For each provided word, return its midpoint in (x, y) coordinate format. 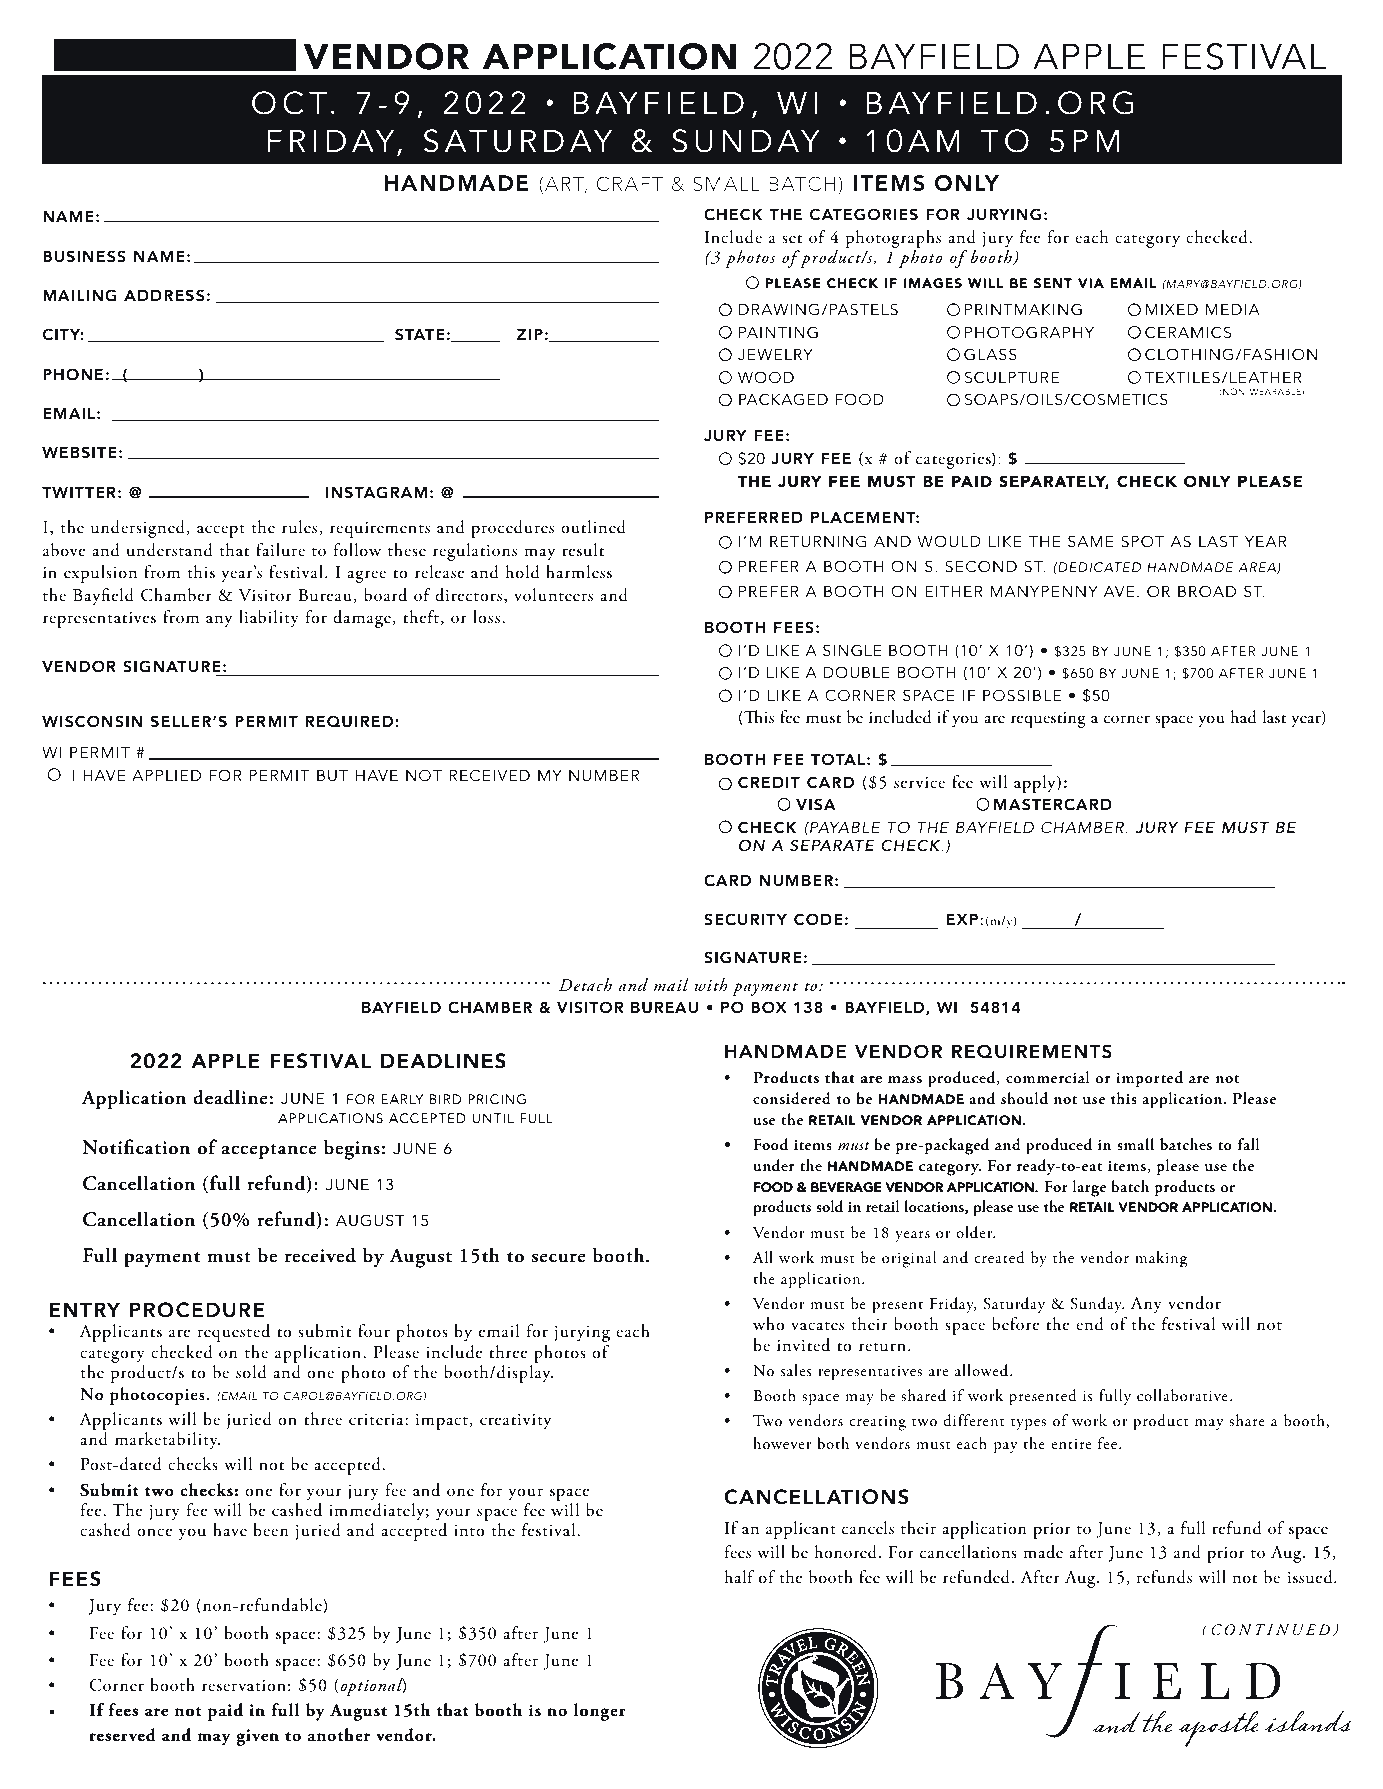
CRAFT (629, 183)
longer (599, 1712)
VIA (1091, 283)
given (257, 1737)
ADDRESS (164, 295)
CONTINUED (1270, 1630)
